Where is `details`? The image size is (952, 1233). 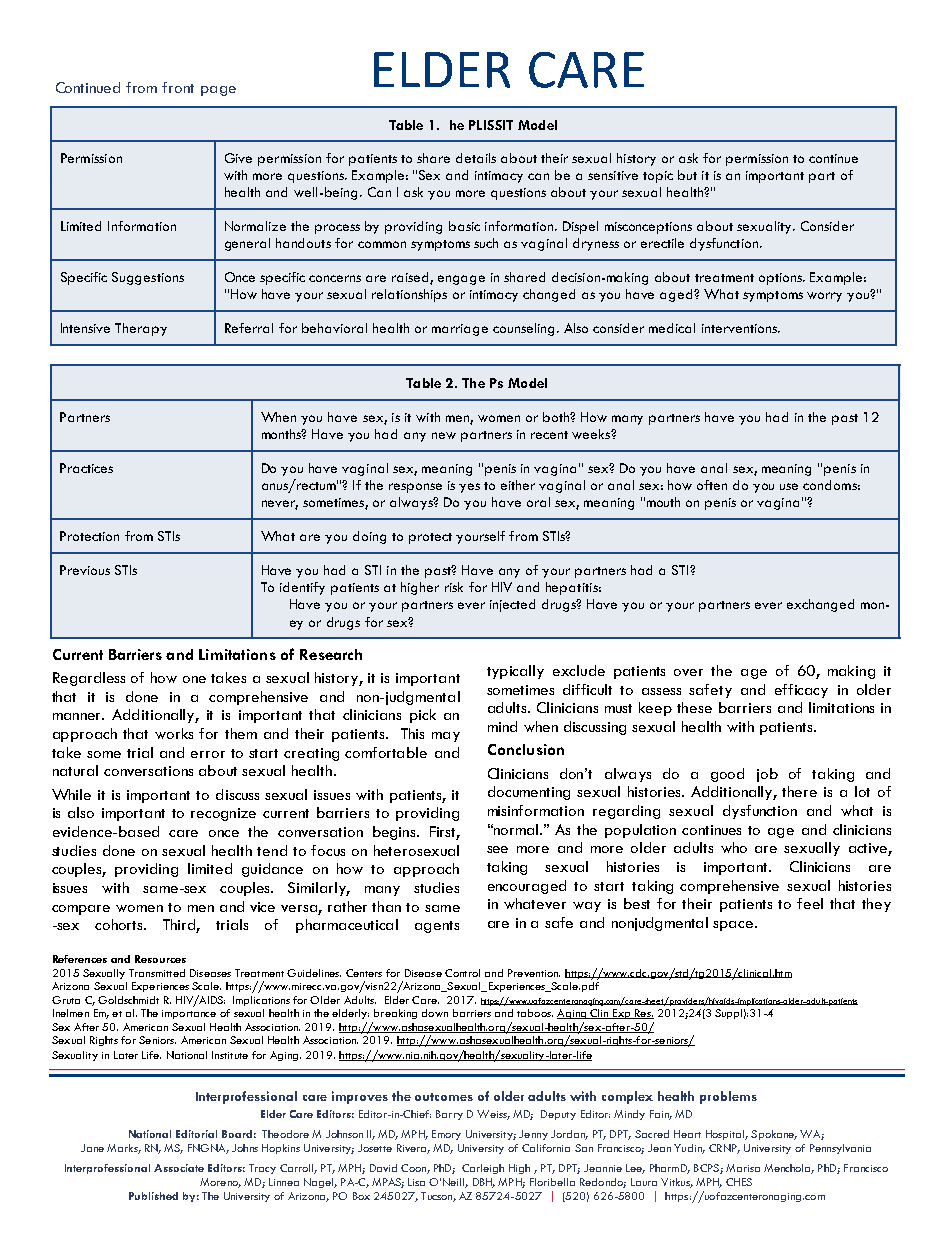 details is located at coordinates (476, 158).
